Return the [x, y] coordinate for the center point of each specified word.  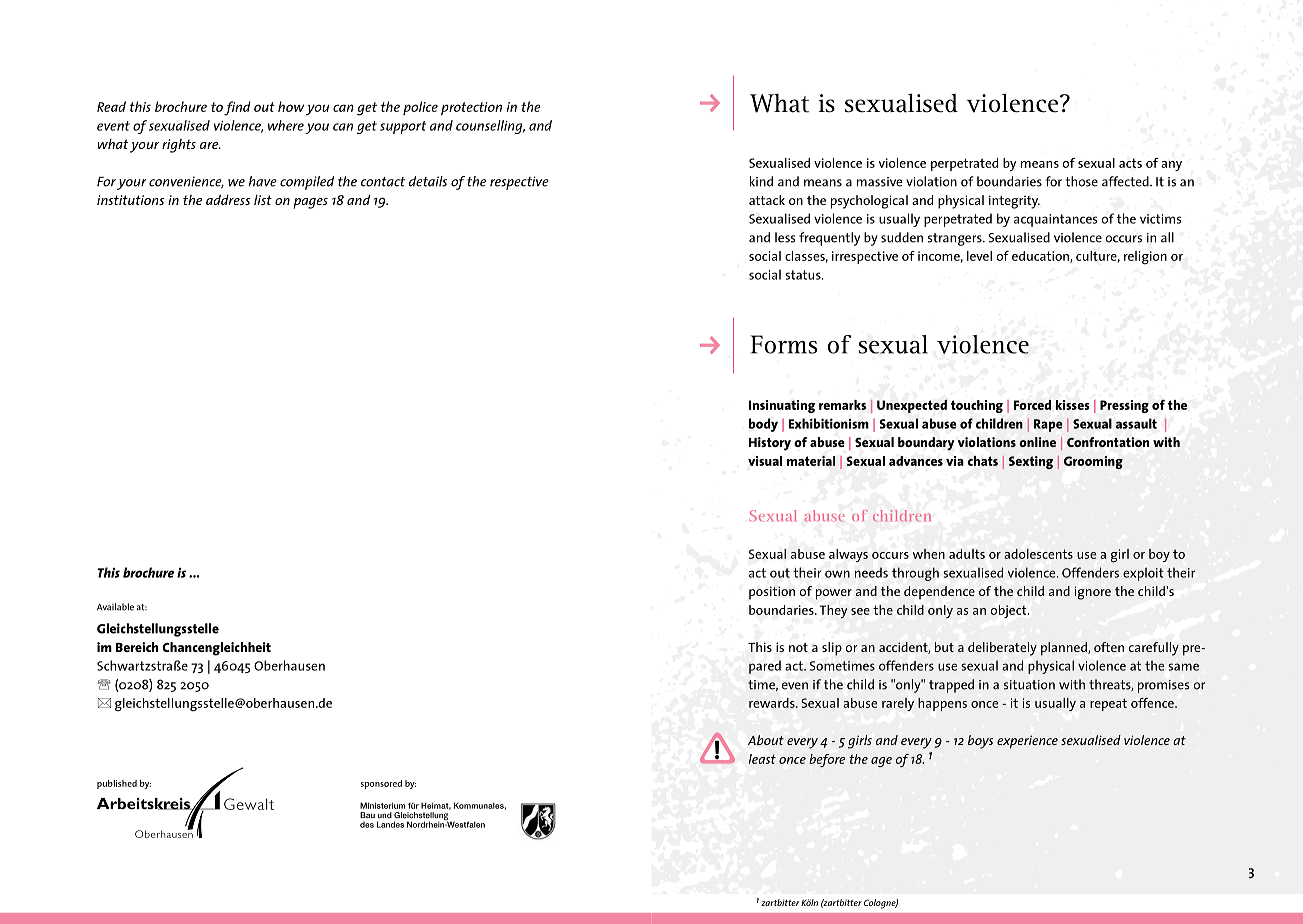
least [762, 759]
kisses [1072, 405]
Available [115, 607]
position [772, 593]
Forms [784, 344]
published [117, 784]
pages [310, 203]
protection [471, 108]
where [286, 125]
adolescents [1038, 554]
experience [1027, 742]
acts [1130, 163]
